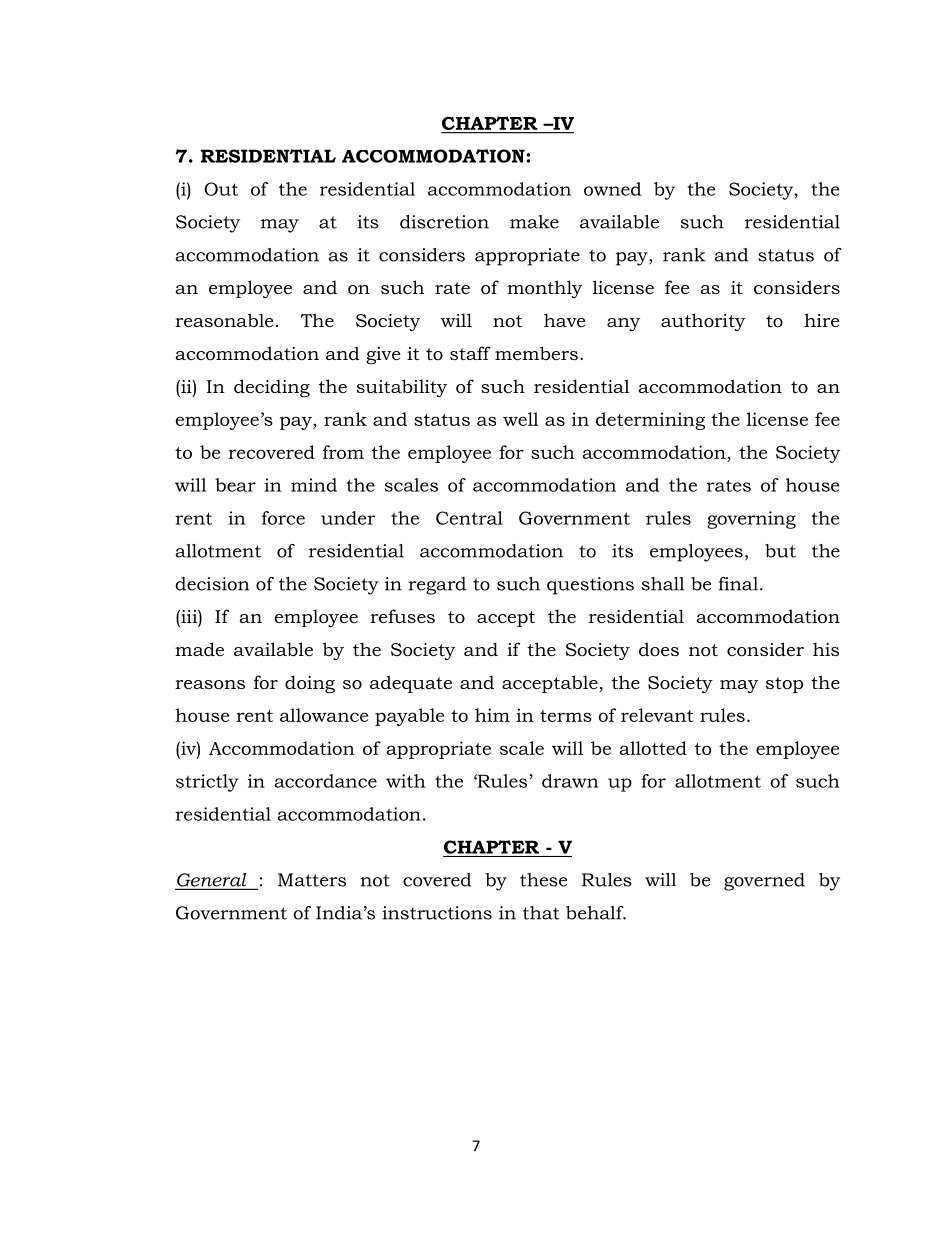 Image resolution: width=952 pixels, height=1233 pixels. I want to click on owned, so click(612, 189).
